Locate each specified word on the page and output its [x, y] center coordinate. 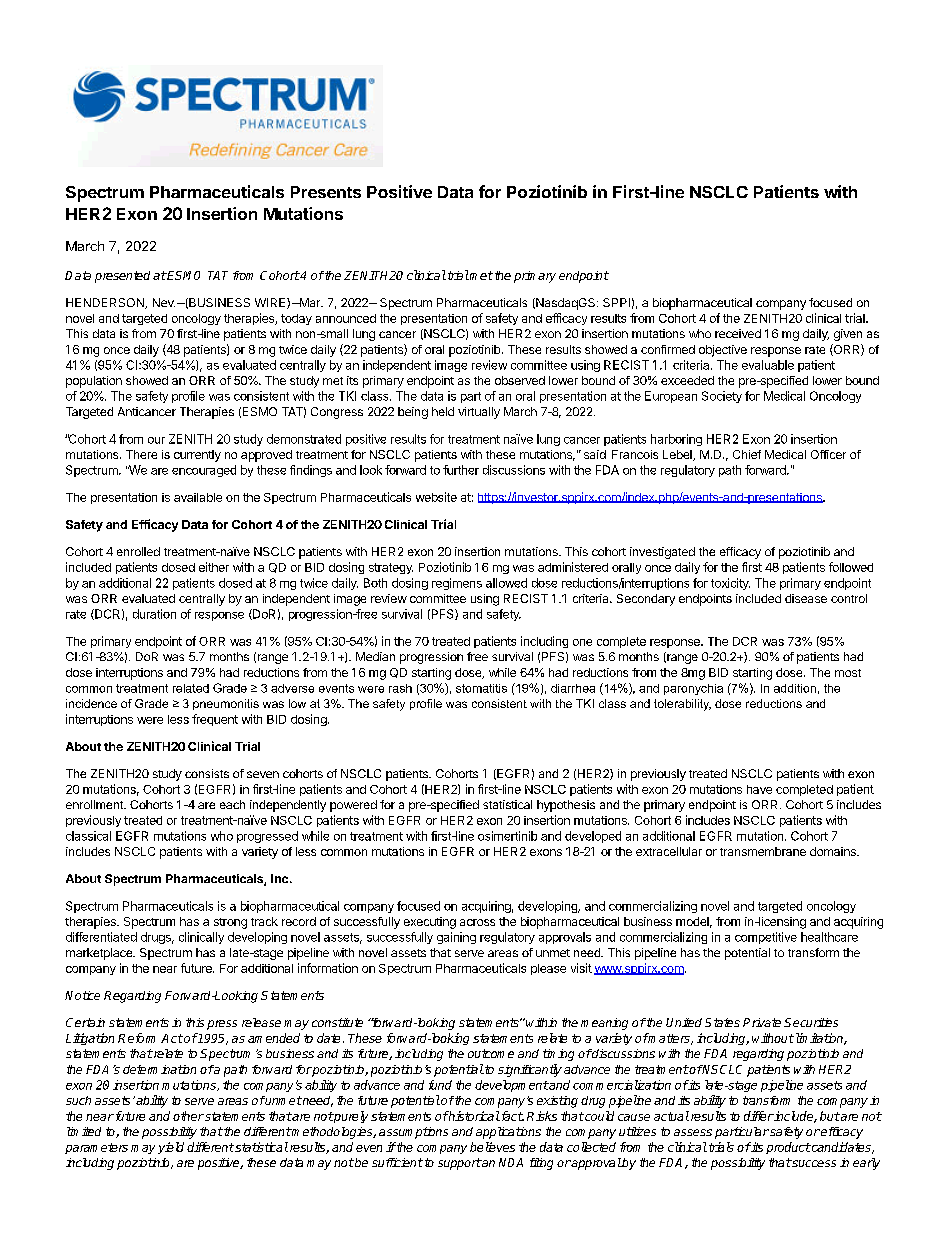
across [477, 922]
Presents [326, 192]
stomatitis [481, 688]
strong [230, 923]
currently [197, 456]
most [848, 673]
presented [122, 277]
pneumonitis [226, 704]
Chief [747, 454]
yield [171, 1148]
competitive [766, 938]
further [461, 470]
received [738, 333]
